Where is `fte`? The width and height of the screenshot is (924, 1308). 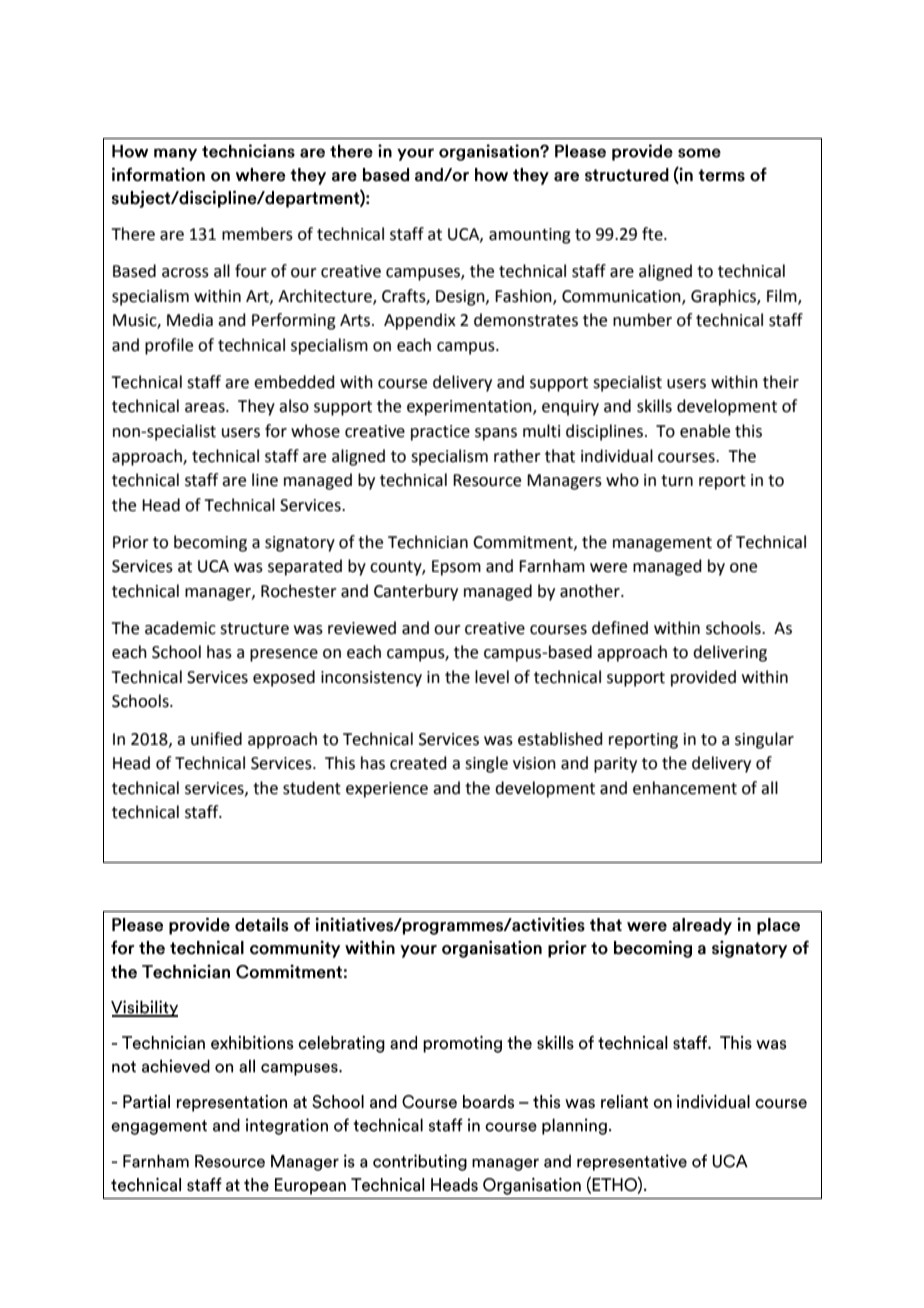
fte is located at coordinates (653, 234).
